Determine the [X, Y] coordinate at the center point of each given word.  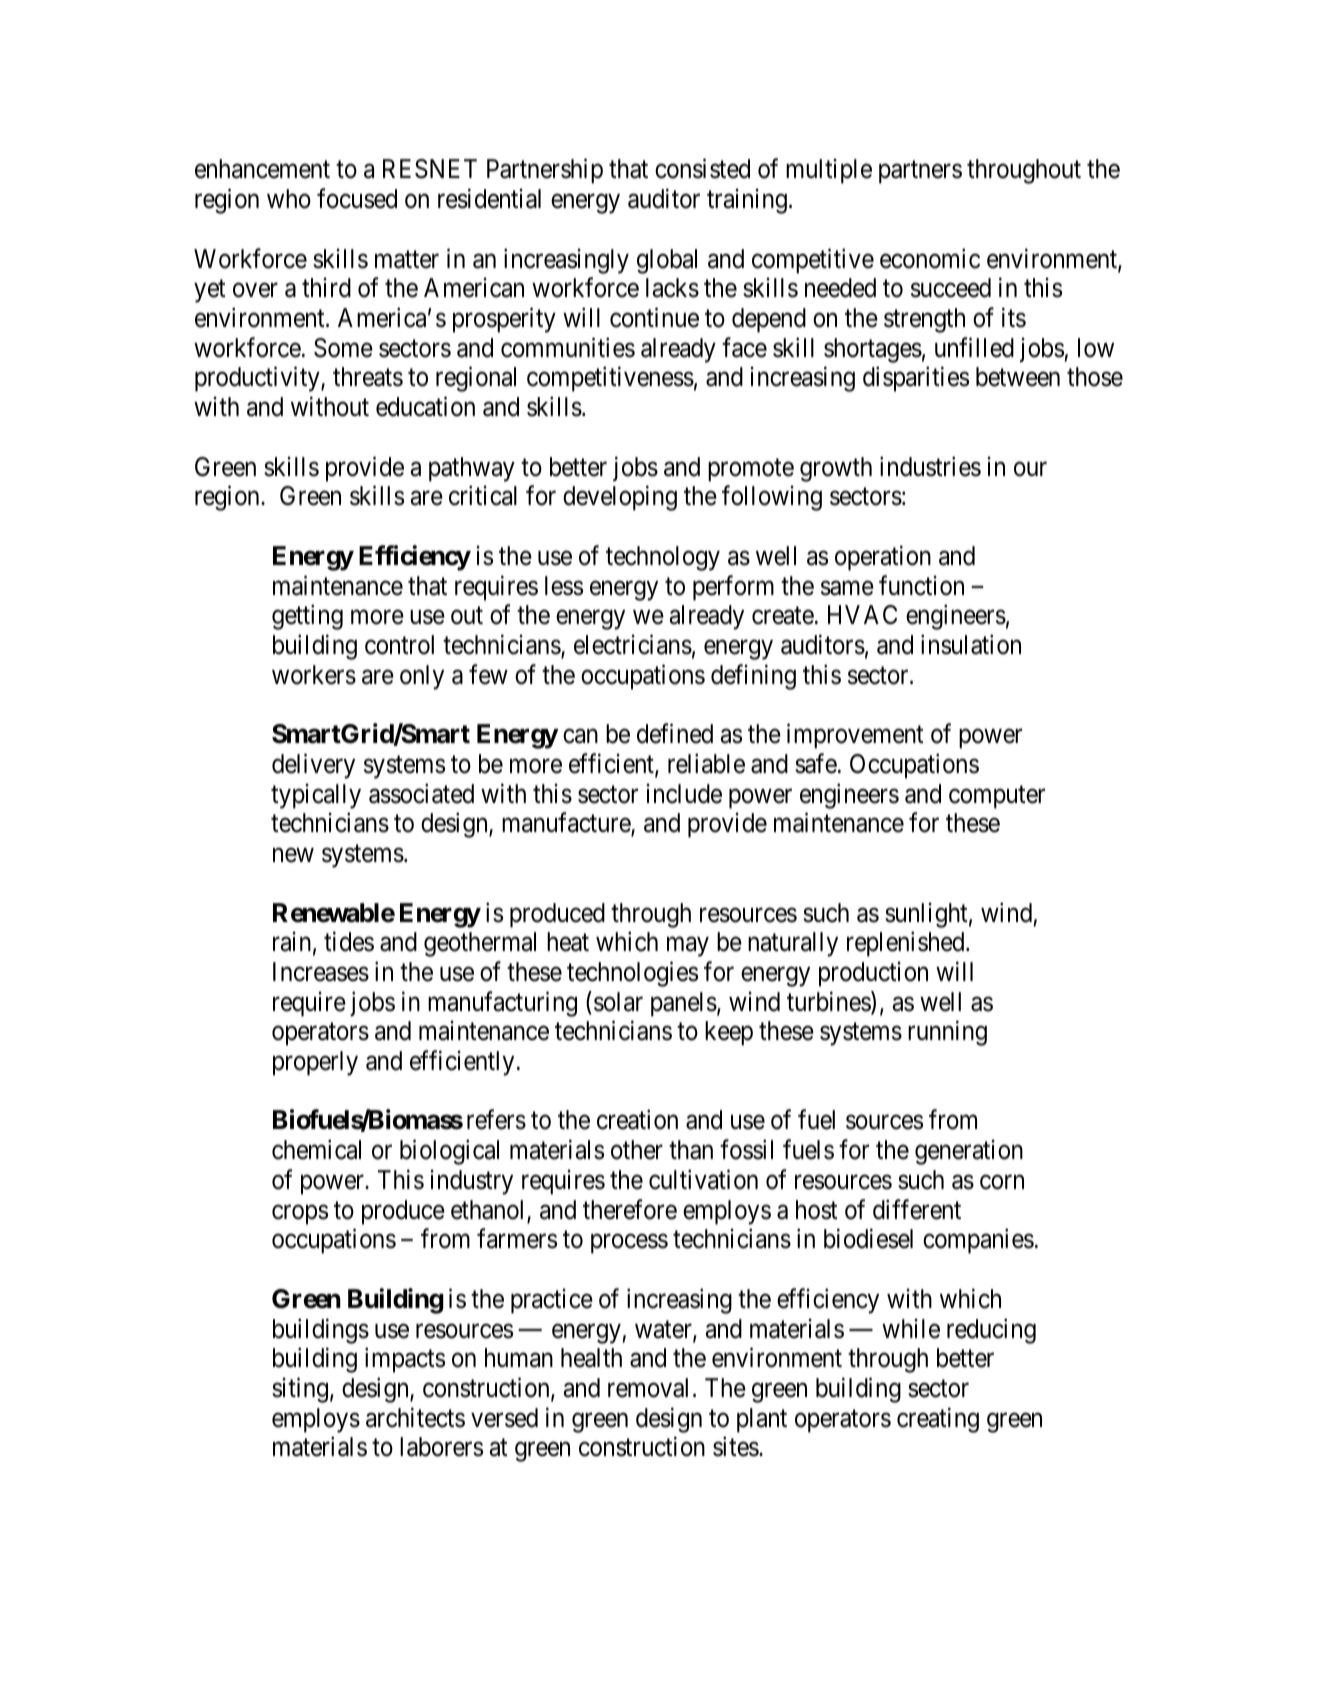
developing [620, 498]
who [289, 199]
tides [349, 941]
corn [1002, 1182]
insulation [971, 644]
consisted [702, 169]
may [688, 947]
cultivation [703, 1179]
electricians [633, 644]
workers [314, 675]
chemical [316, 1150]
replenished [907, 944]
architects [415, 1417]
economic [930, 258]
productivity [258, 379]
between [1018, 377]
